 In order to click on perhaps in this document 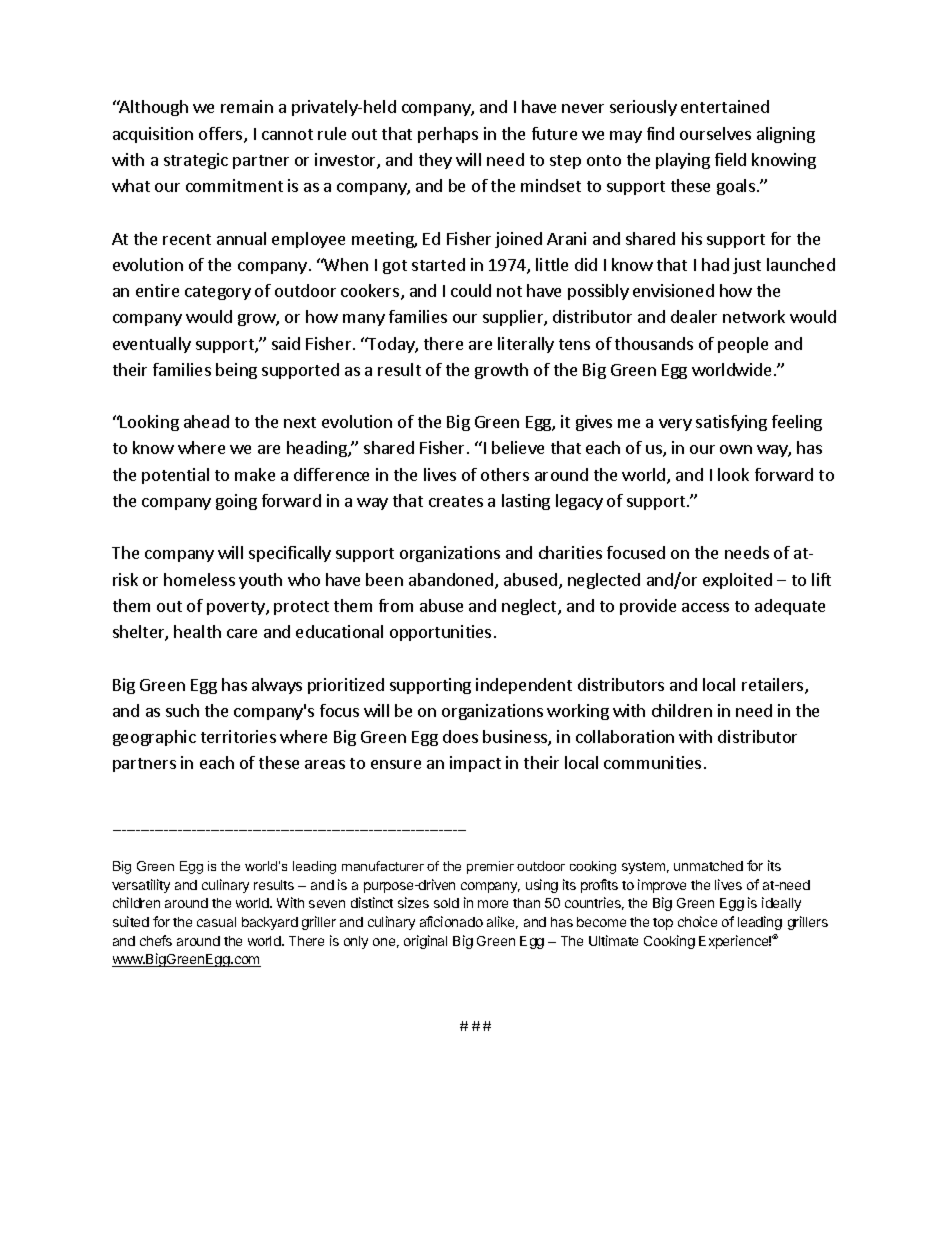, I will do `click(448, 135)`.
